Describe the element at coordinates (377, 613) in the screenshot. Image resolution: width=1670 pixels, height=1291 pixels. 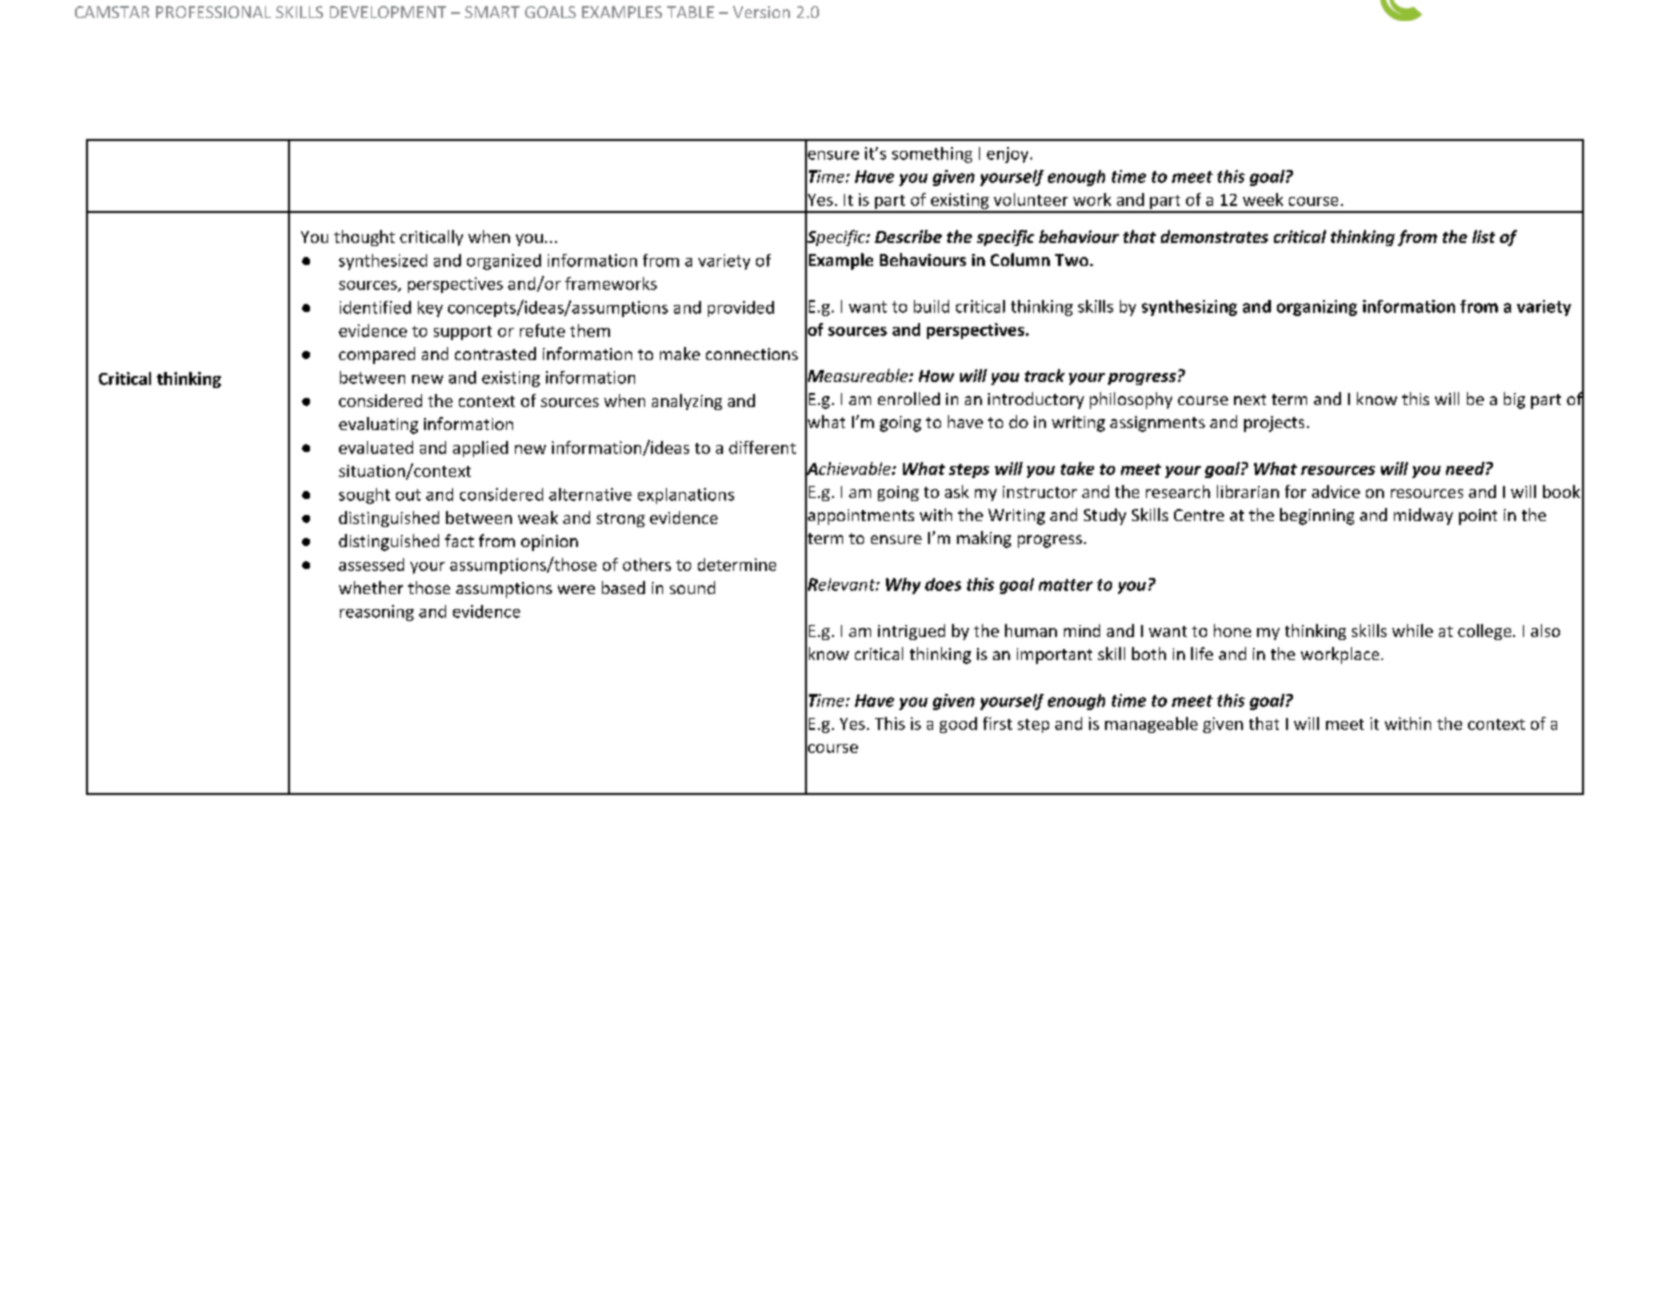
I see `reasoning` at that location.
